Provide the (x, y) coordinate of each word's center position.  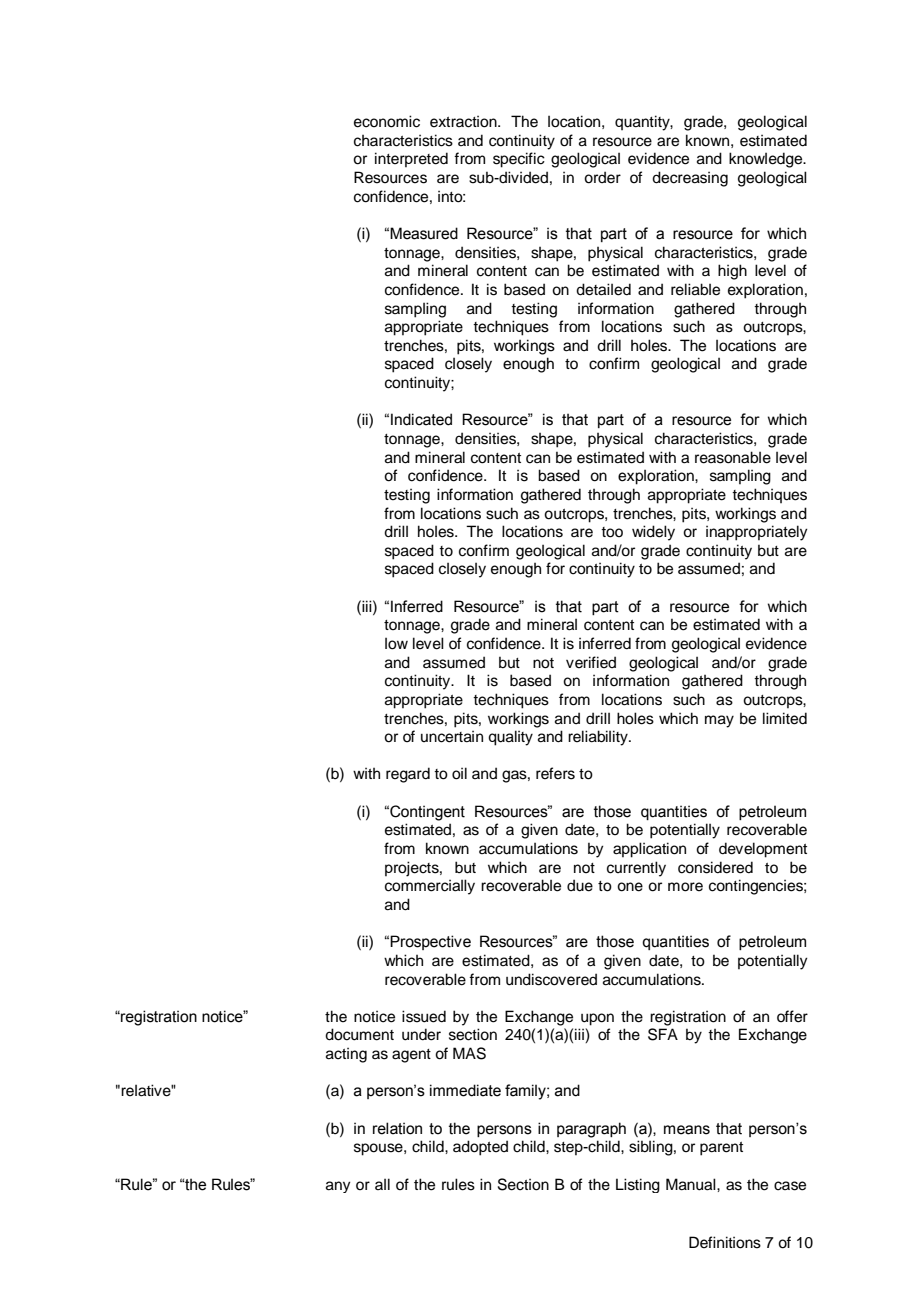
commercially (430, 887)
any (338, 1187)
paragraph (591, 1130)
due (580, 885)
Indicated (421, 419)
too (612, 532)
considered (715, 867)
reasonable (733, 457)
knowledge (767, 160)
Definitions (725, 1242)
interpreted (411, 159)
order (602, 177)
